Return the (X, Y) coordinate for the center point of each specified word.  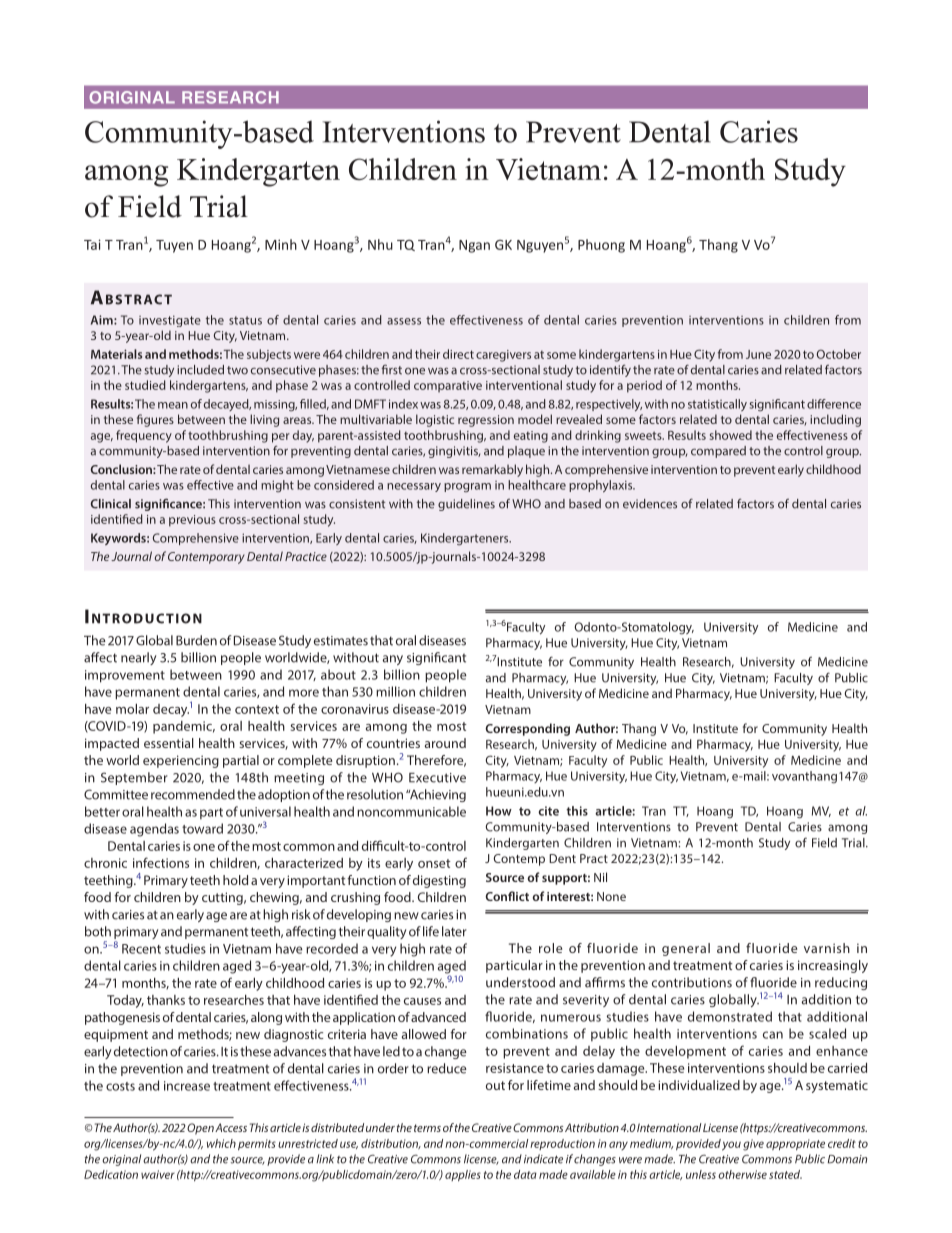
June (758, 354)
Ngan (474, 246)
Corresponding (527, 729)
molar (132, 709)
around (445, 743)
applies (463, 1175)
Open (200, 1129)
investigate (170, 321)
